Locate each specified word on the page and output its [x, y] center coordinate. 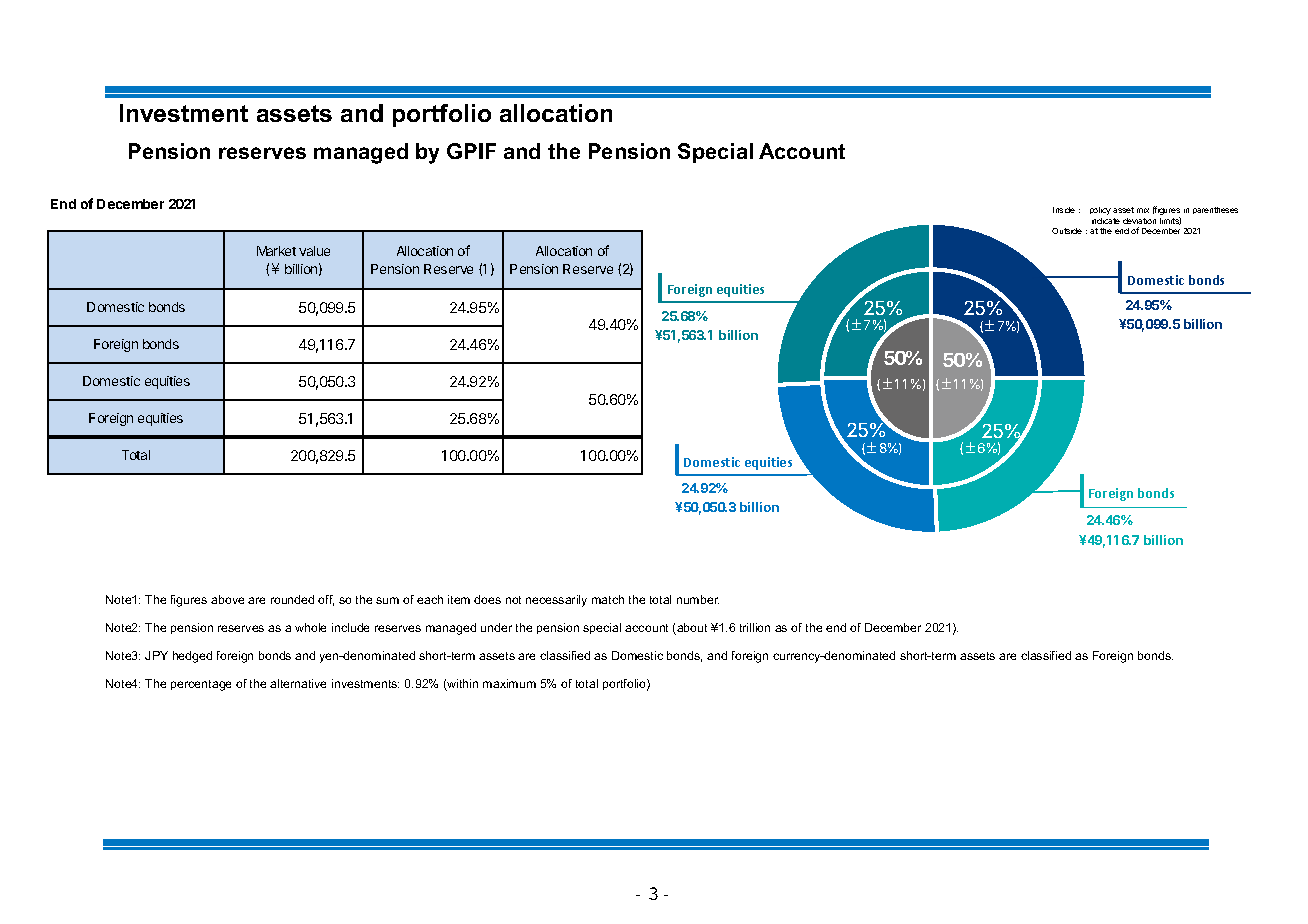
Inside [1064, 210]
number [698, 599]
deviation [1139, 221]
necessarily [556, 601]
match [608, 599]
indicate [1106, 221]
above [227, 599]
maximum [509, 683]
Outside [1067, 231]
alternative [298, 683]
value [314, 251]
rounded [292, 599]
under [496, 627]
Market [276, 251]
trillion [755, 627]
